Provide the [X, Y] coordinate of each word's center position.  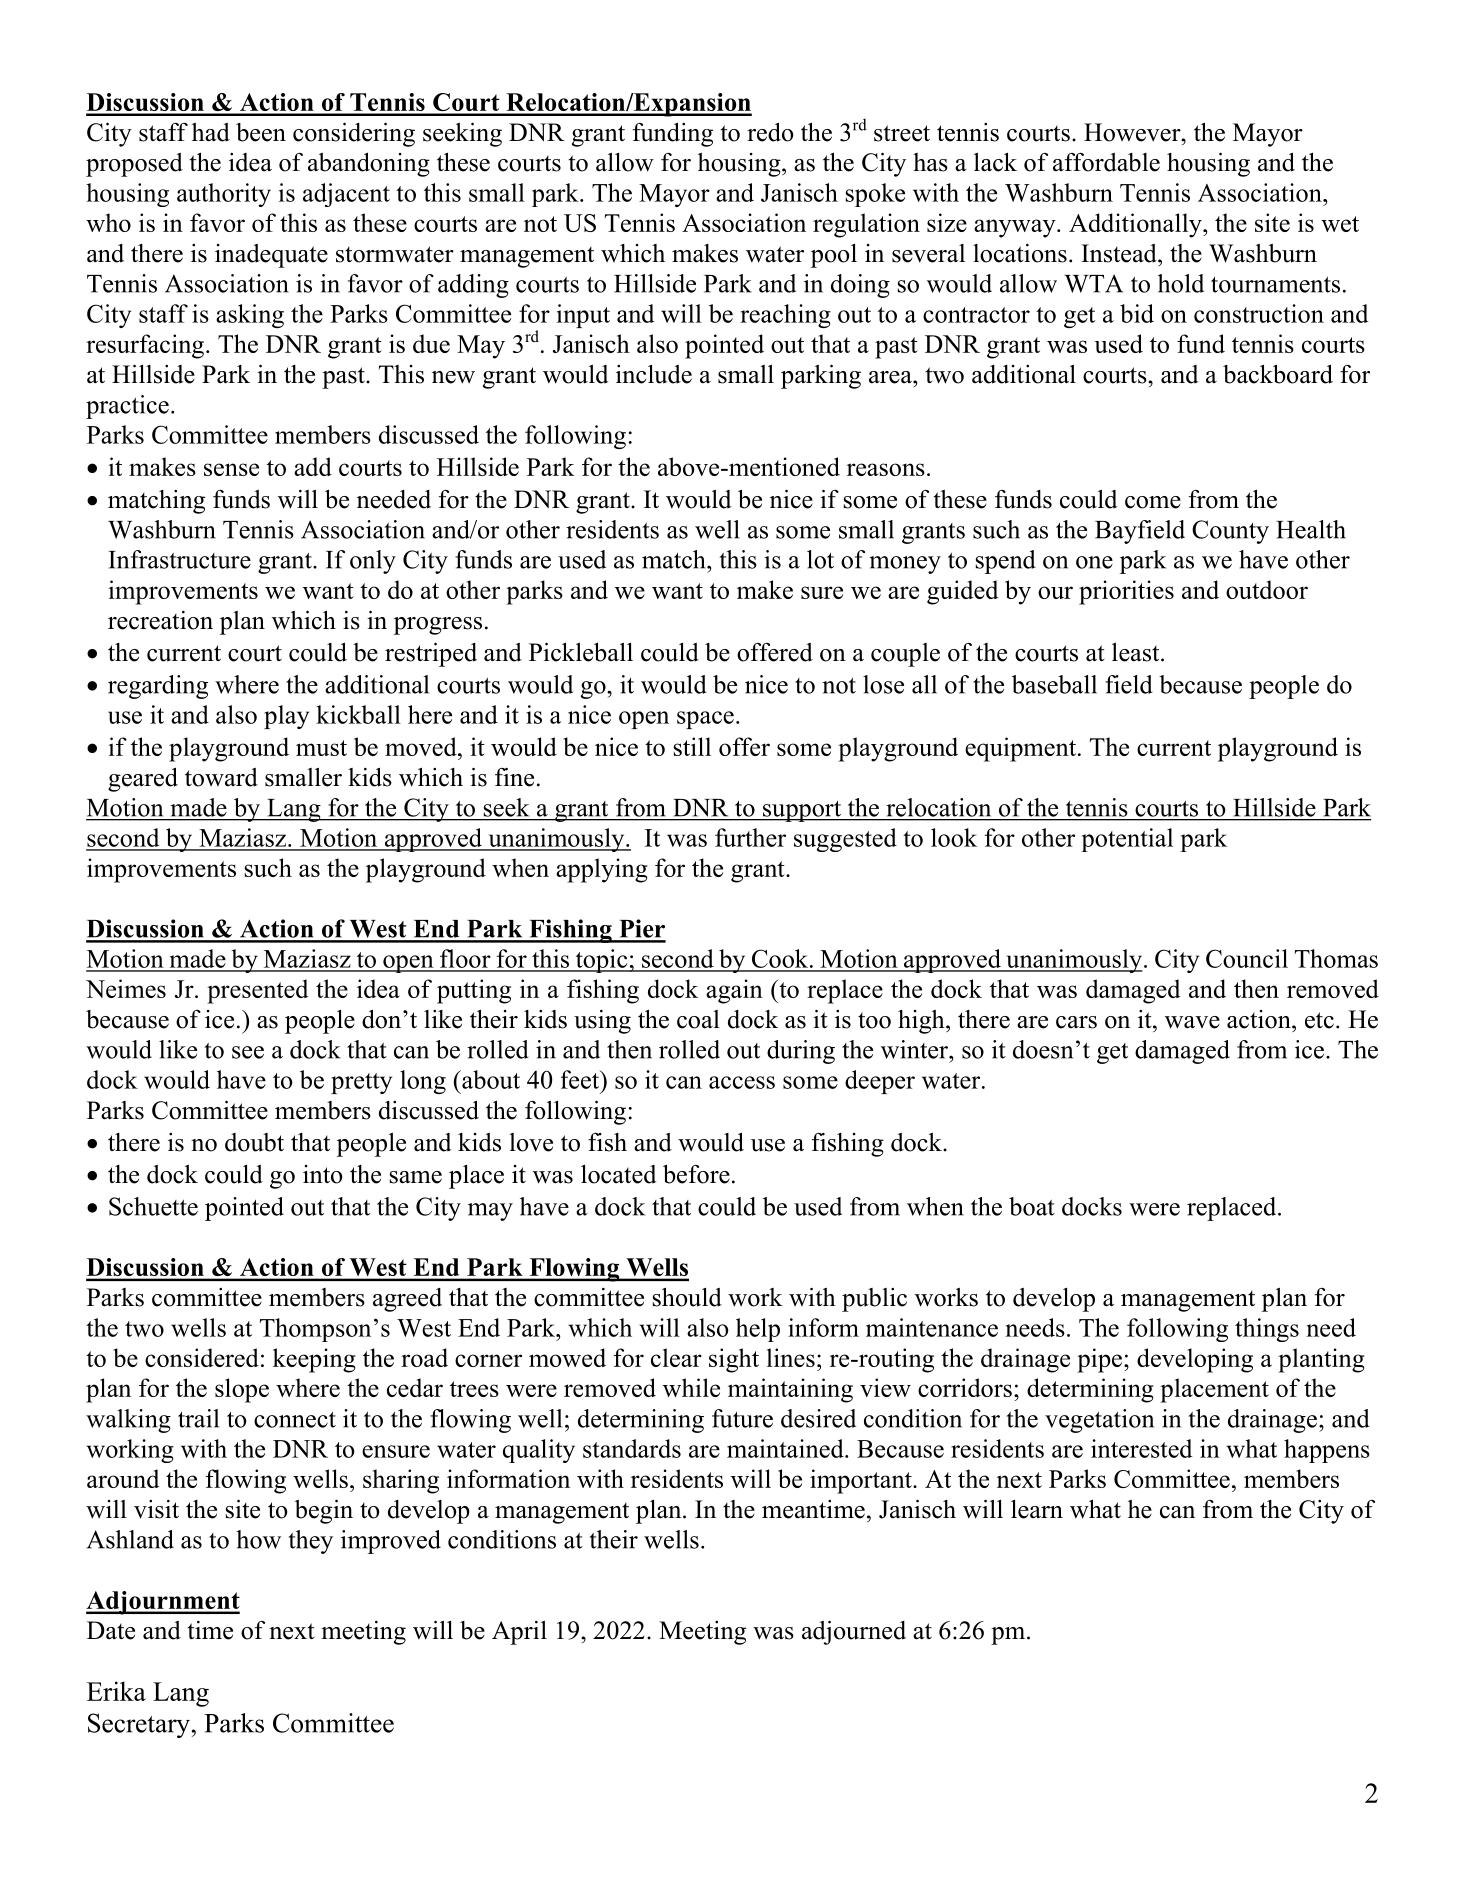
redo [770, 132]
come [1153, 502]
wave [1192, 1022]
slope [242, 1390]
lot [820, 559]
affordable [1106, 162]
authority [224, 195]
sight [734, 1360]
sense [231, 469]
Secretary [140, 1725]
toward [221, 777]
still [692, 746]
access [742, 1082]
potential [1127, 840]
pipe [1101, 1360]
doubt [254, 1142]
